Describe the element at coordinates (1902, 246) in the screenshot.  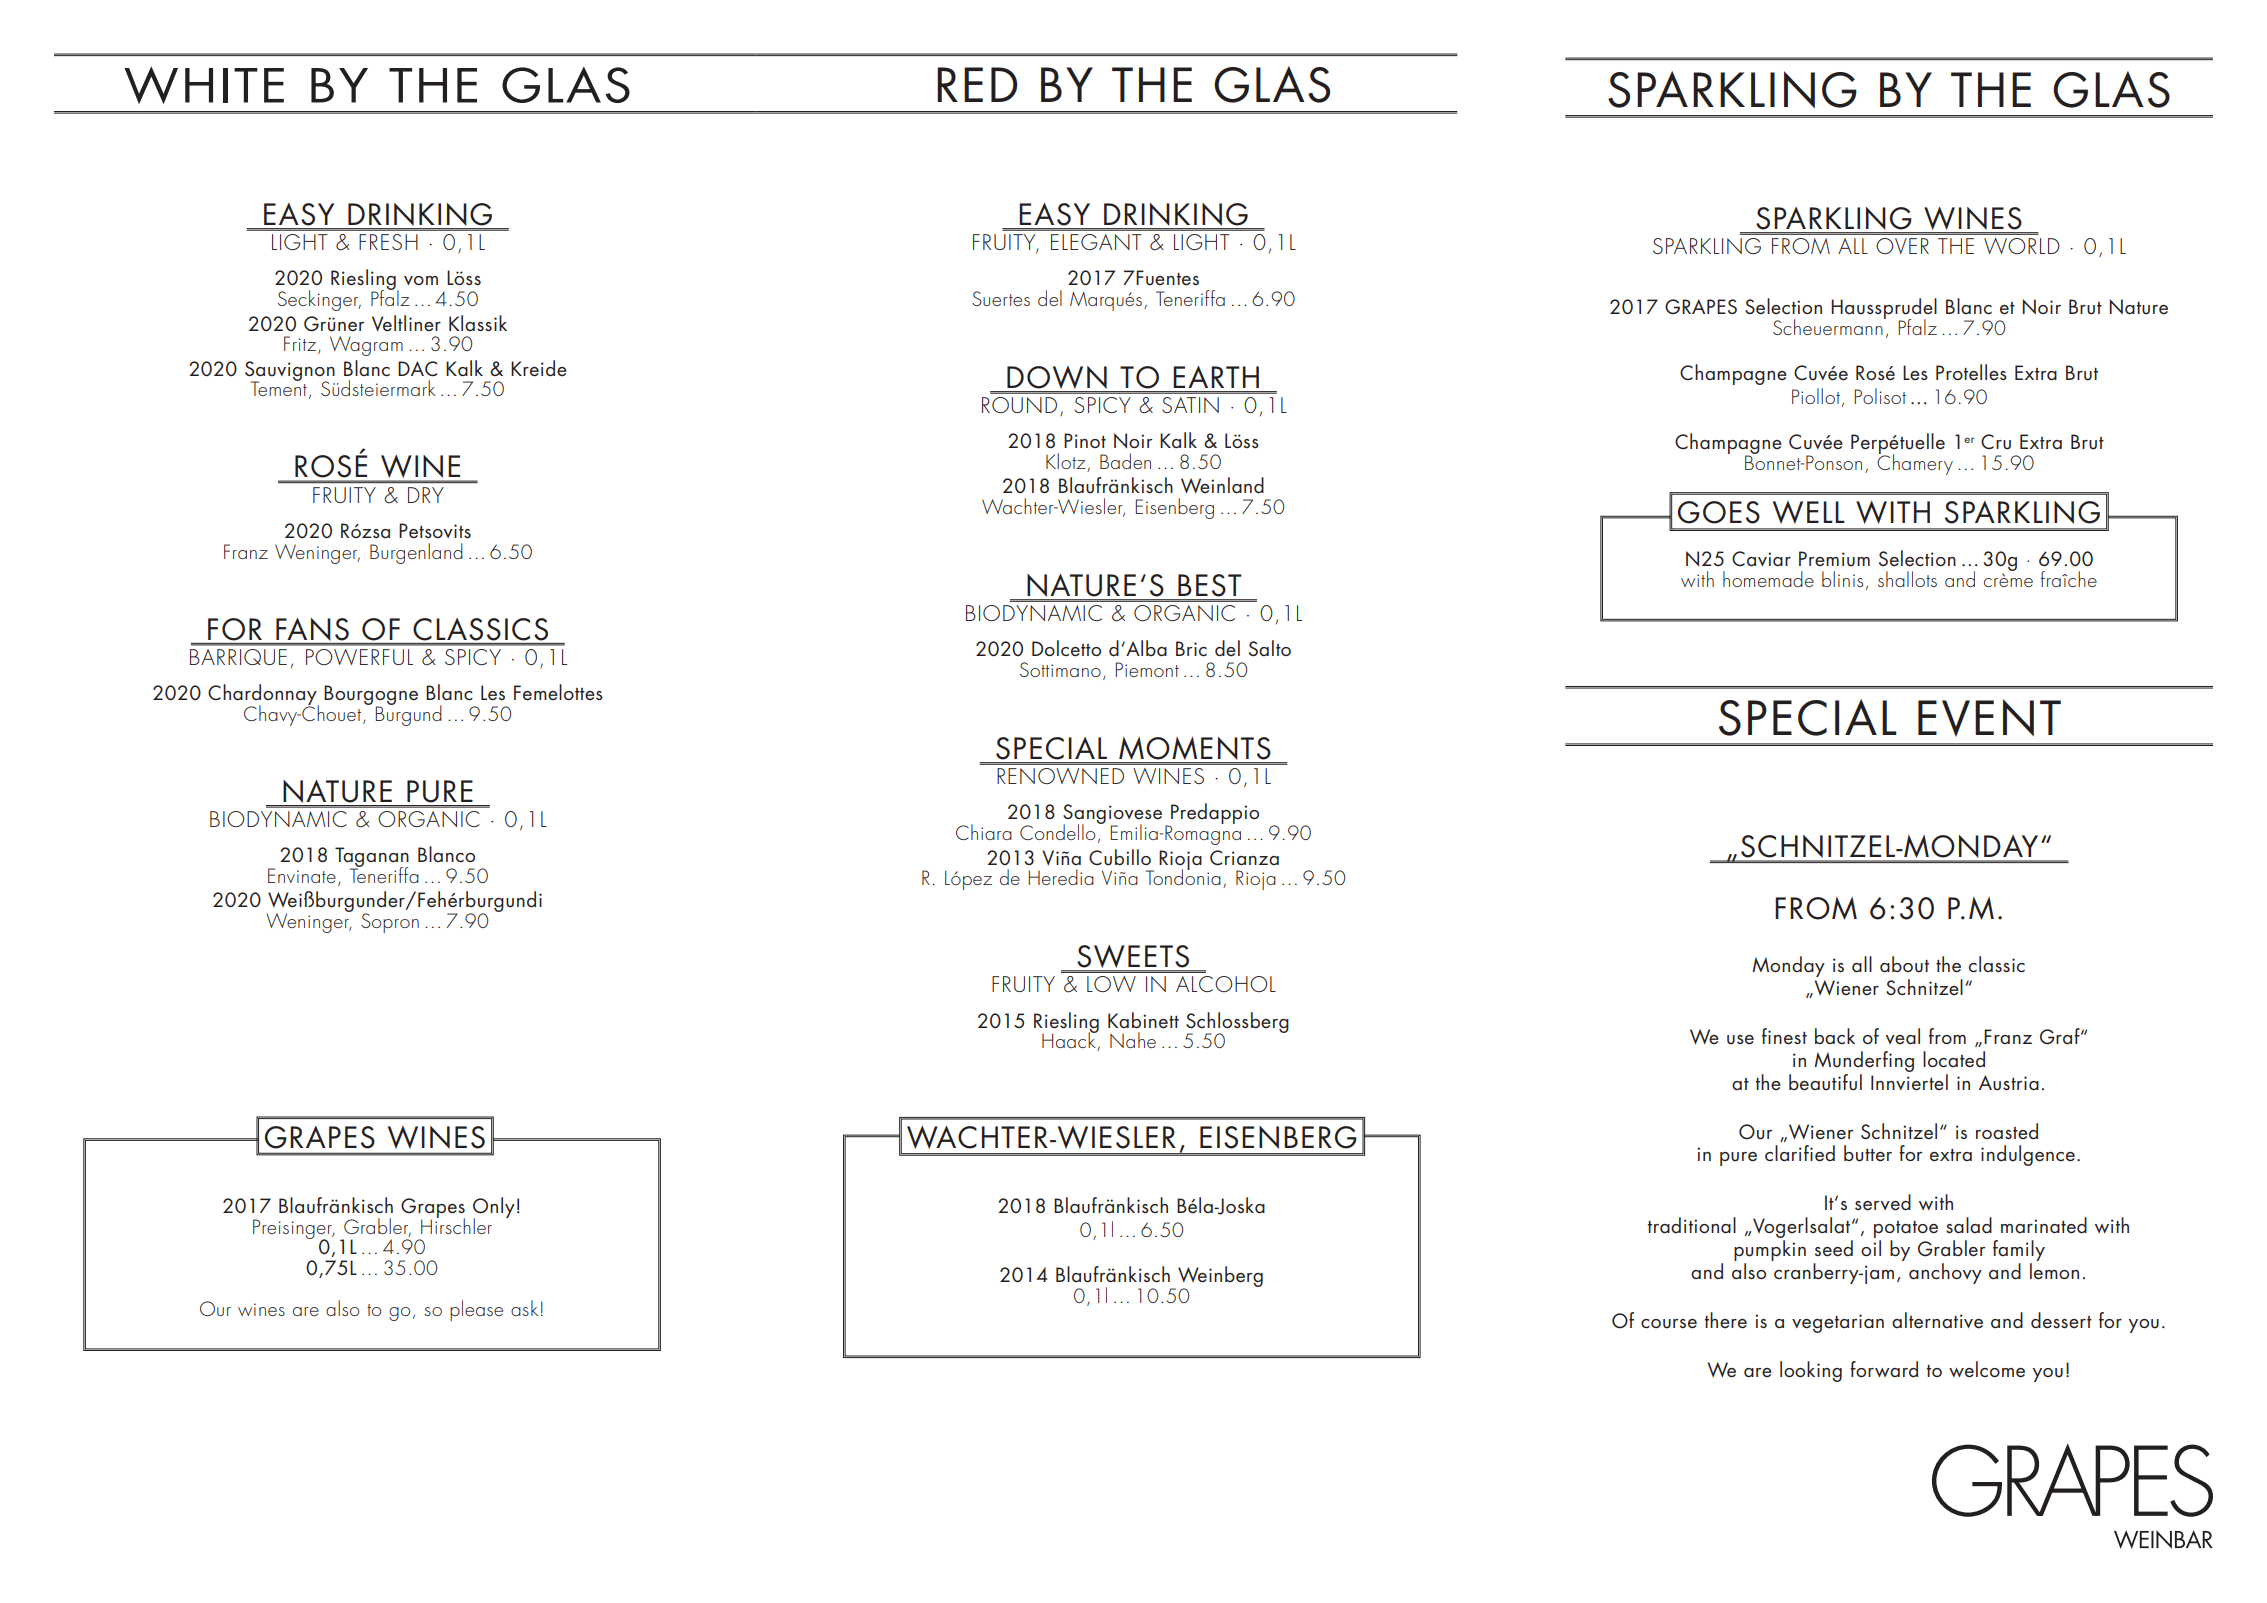
I see `OVER` at that location.
